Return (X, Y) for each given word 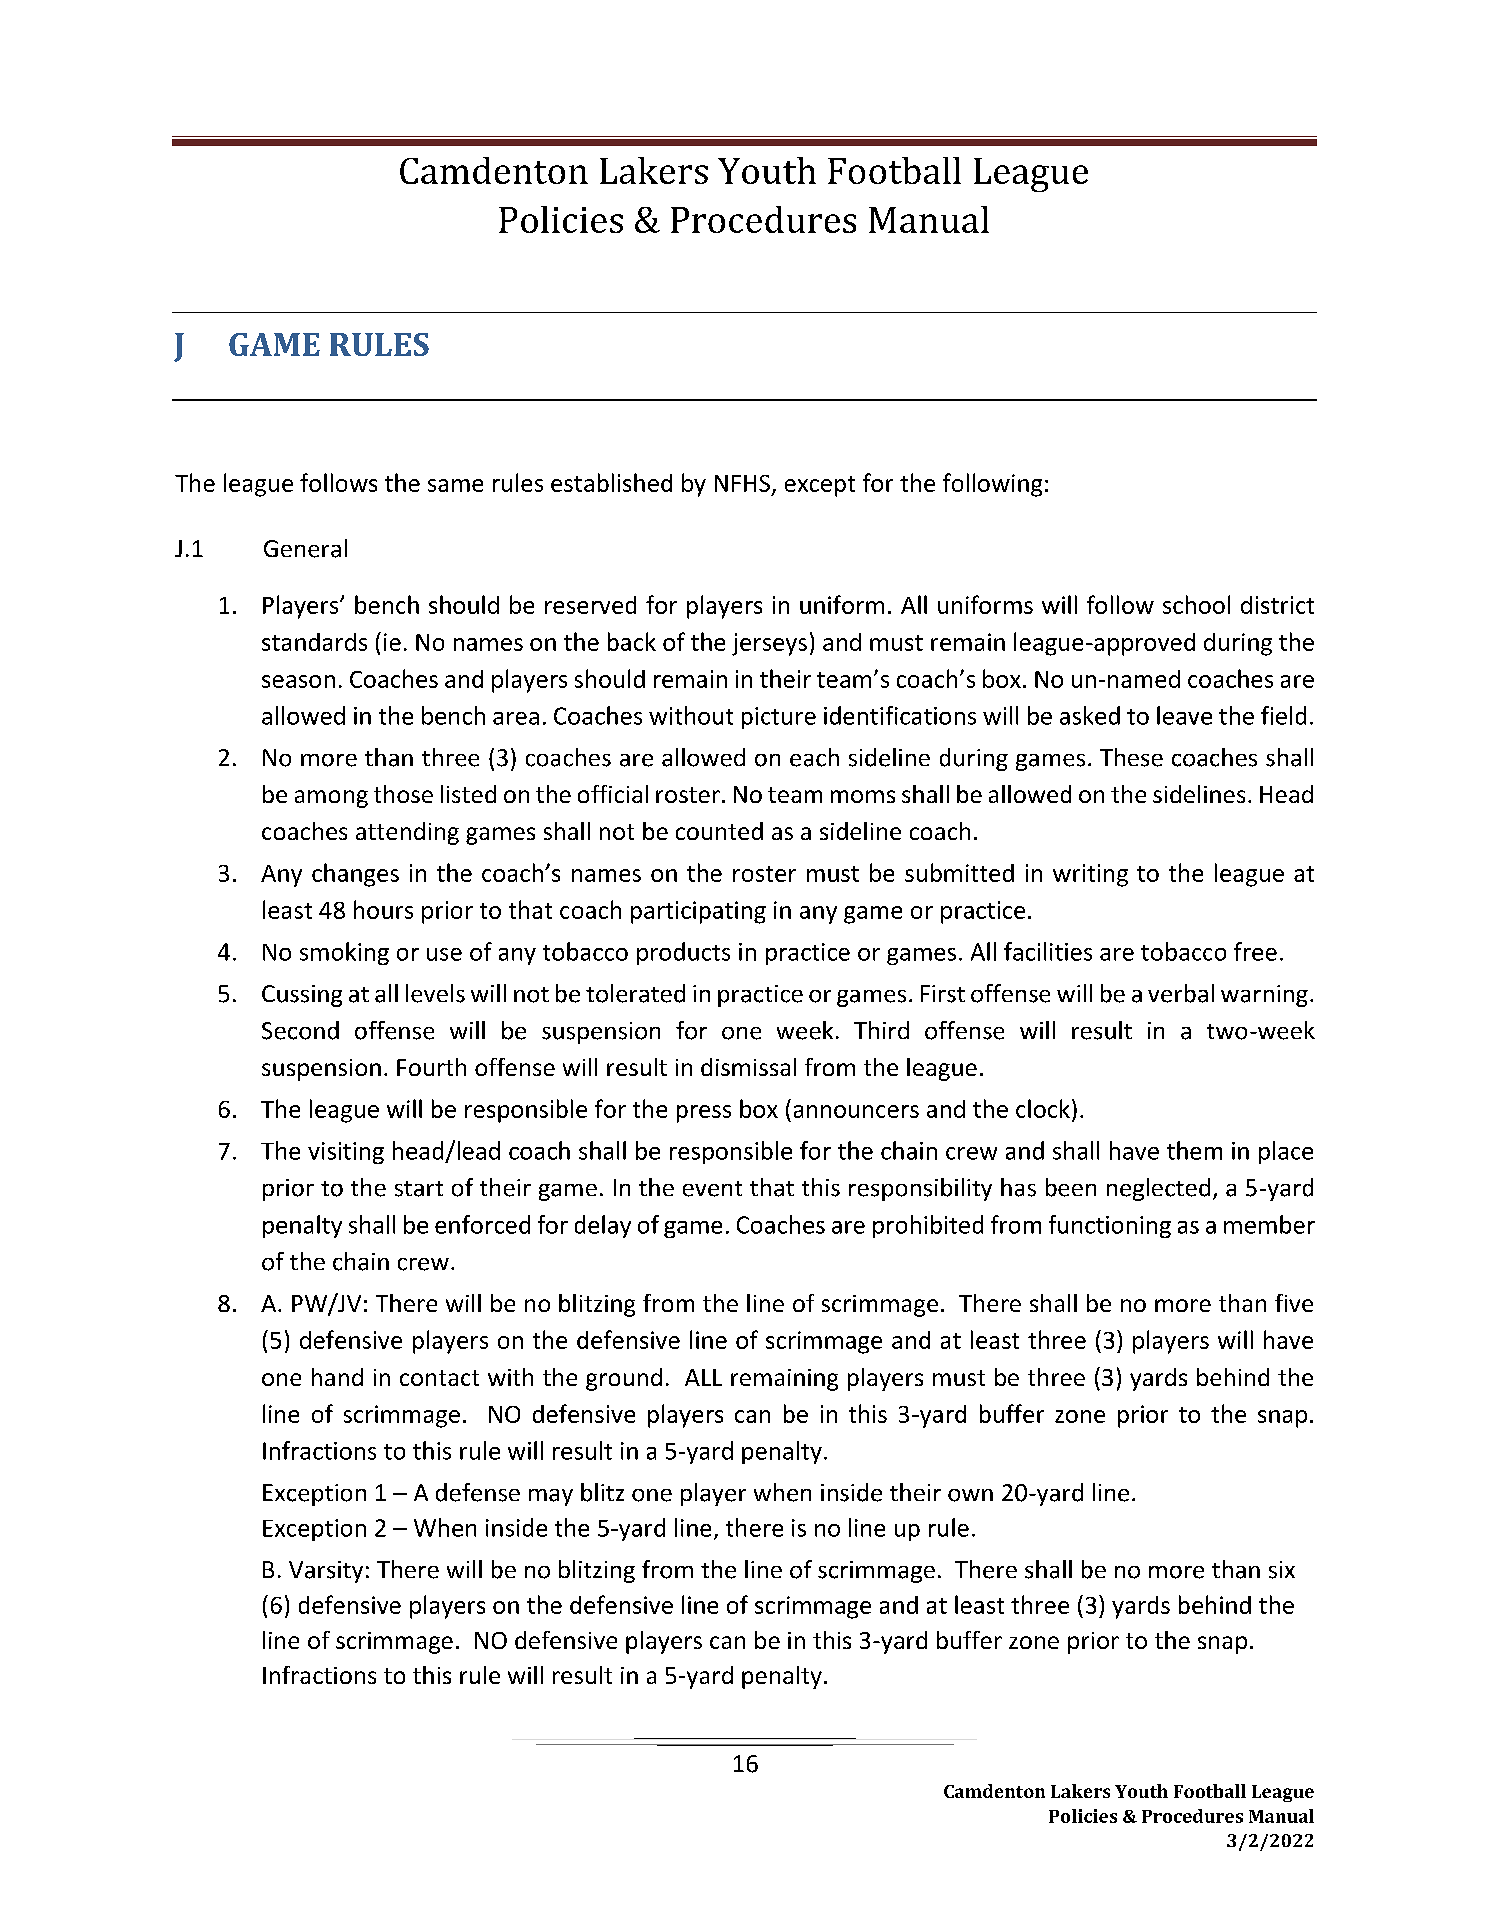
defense (478, 1492)
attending (407, 833)
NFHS (742, 483)
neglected (1158, 1189)
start (419, 1189)
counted (719, 831)
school (1196, 604)
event (712, 1189)
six (1282, 1570)
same (455, 485)
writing (1090, 875)
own (970, 1495)
